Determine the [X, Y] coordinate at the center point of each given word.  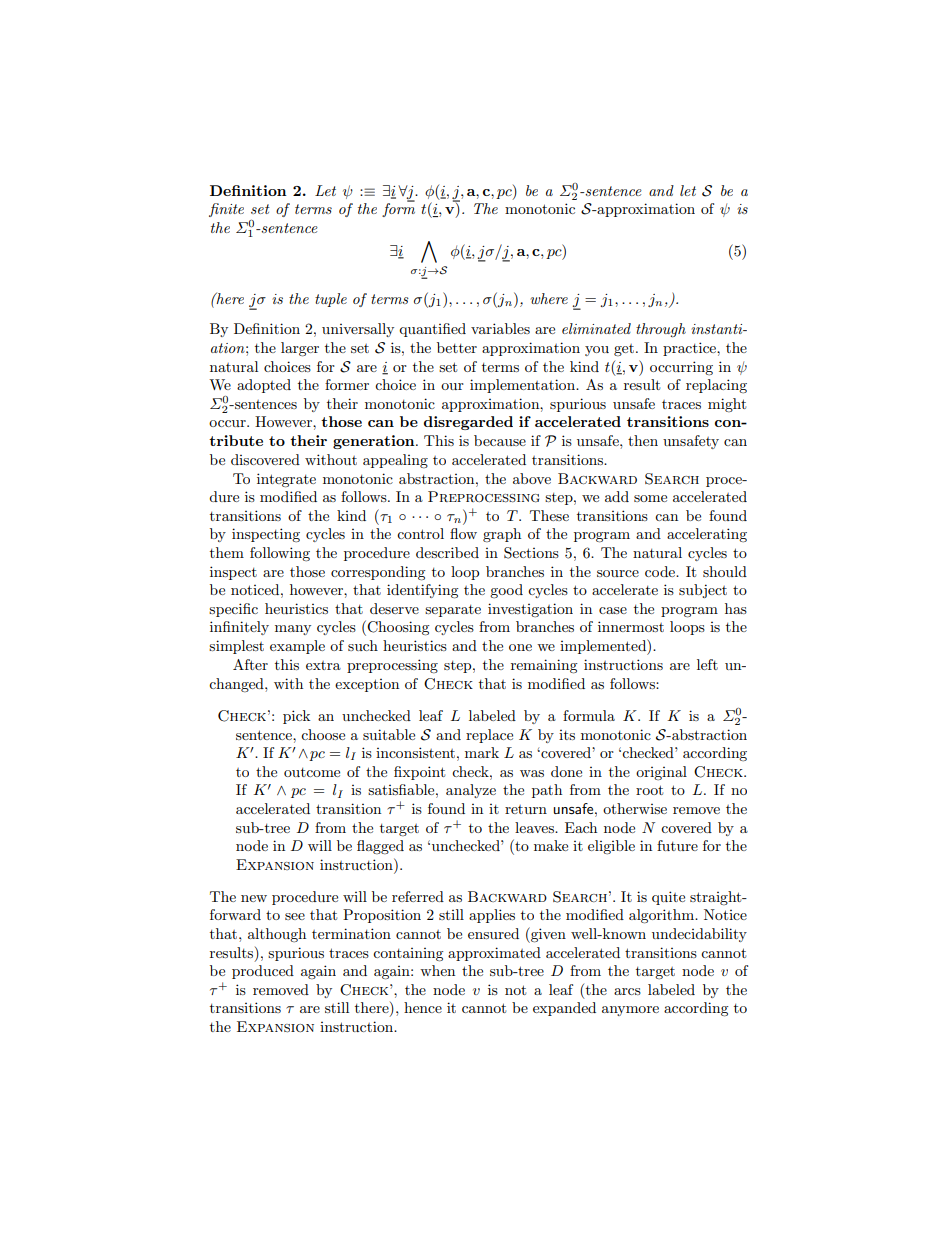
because [500, 440]
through [661, 330]
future [677, 845]
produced [263, 972]
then [643, 440]
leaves [535, 827]
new [254, 898]
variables [500, 328]
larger [300, 349]
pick [296, 717]
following [280, 554]
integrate [286, 480]
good [506, 591]
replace [489, 736]
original [661, 773]
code [661, 571]
